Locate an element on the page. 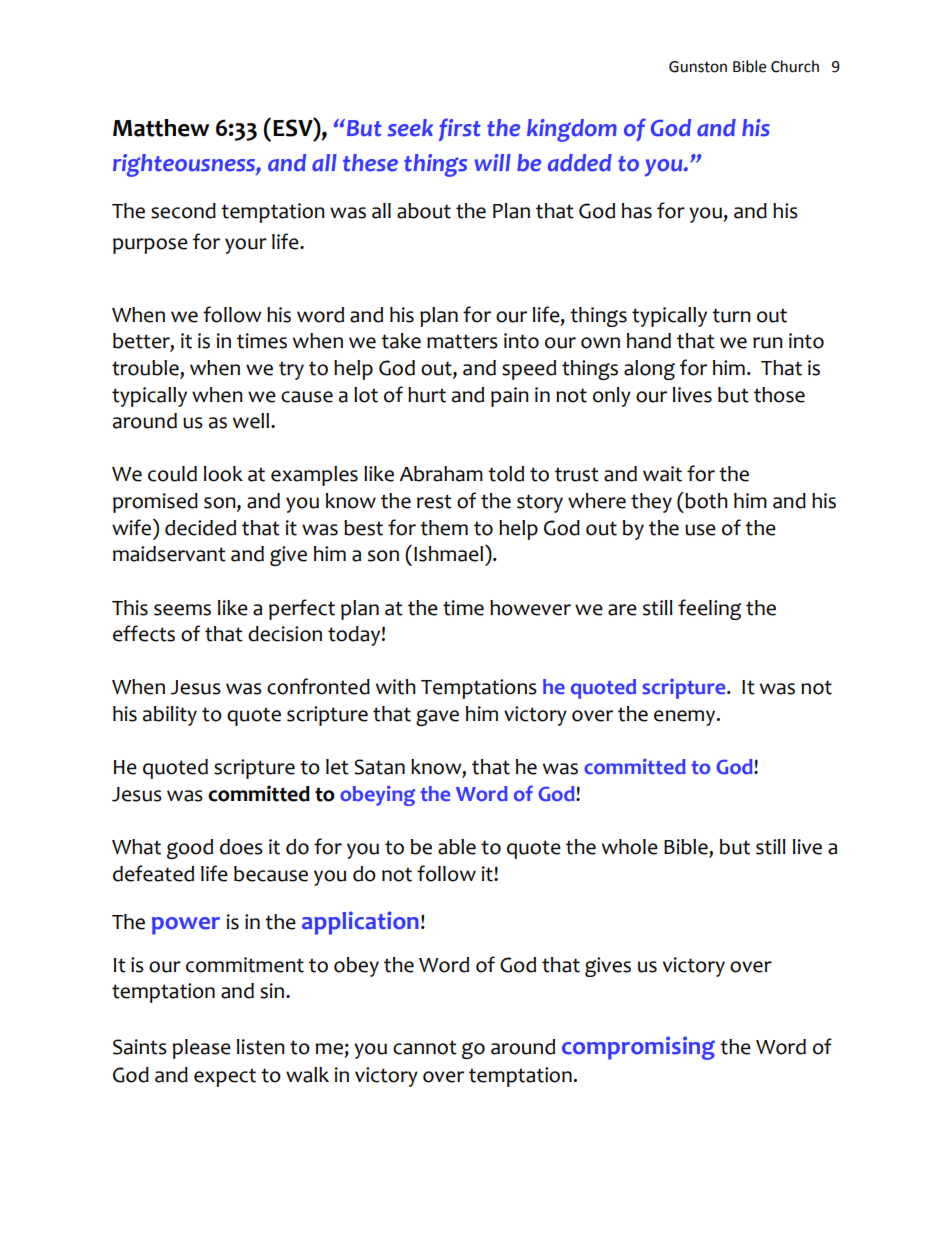 This image has height=1233, width=952. ability is located at coordinates (170, 716).
